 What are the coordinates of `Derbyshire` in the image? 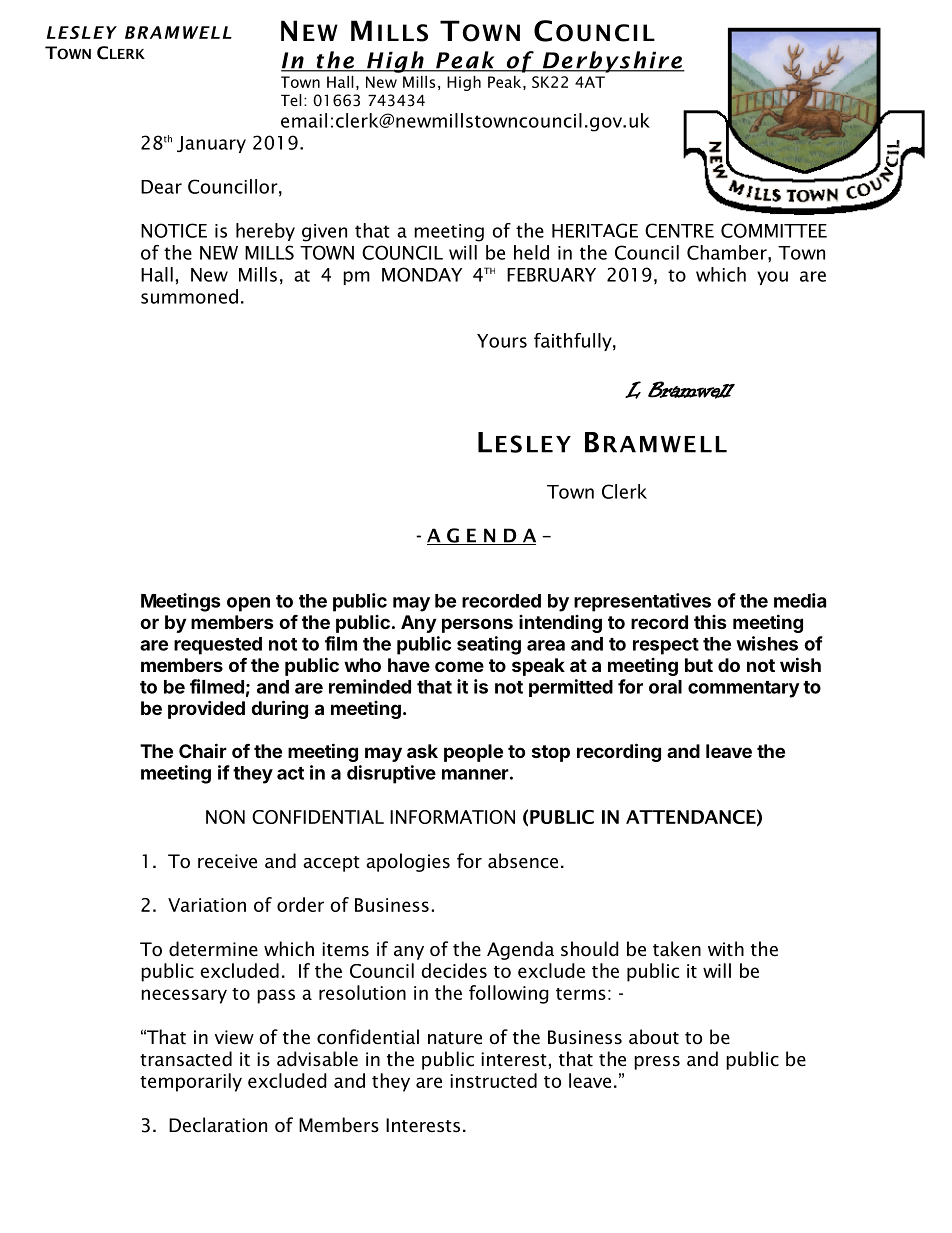 It's located at (612, 62).
